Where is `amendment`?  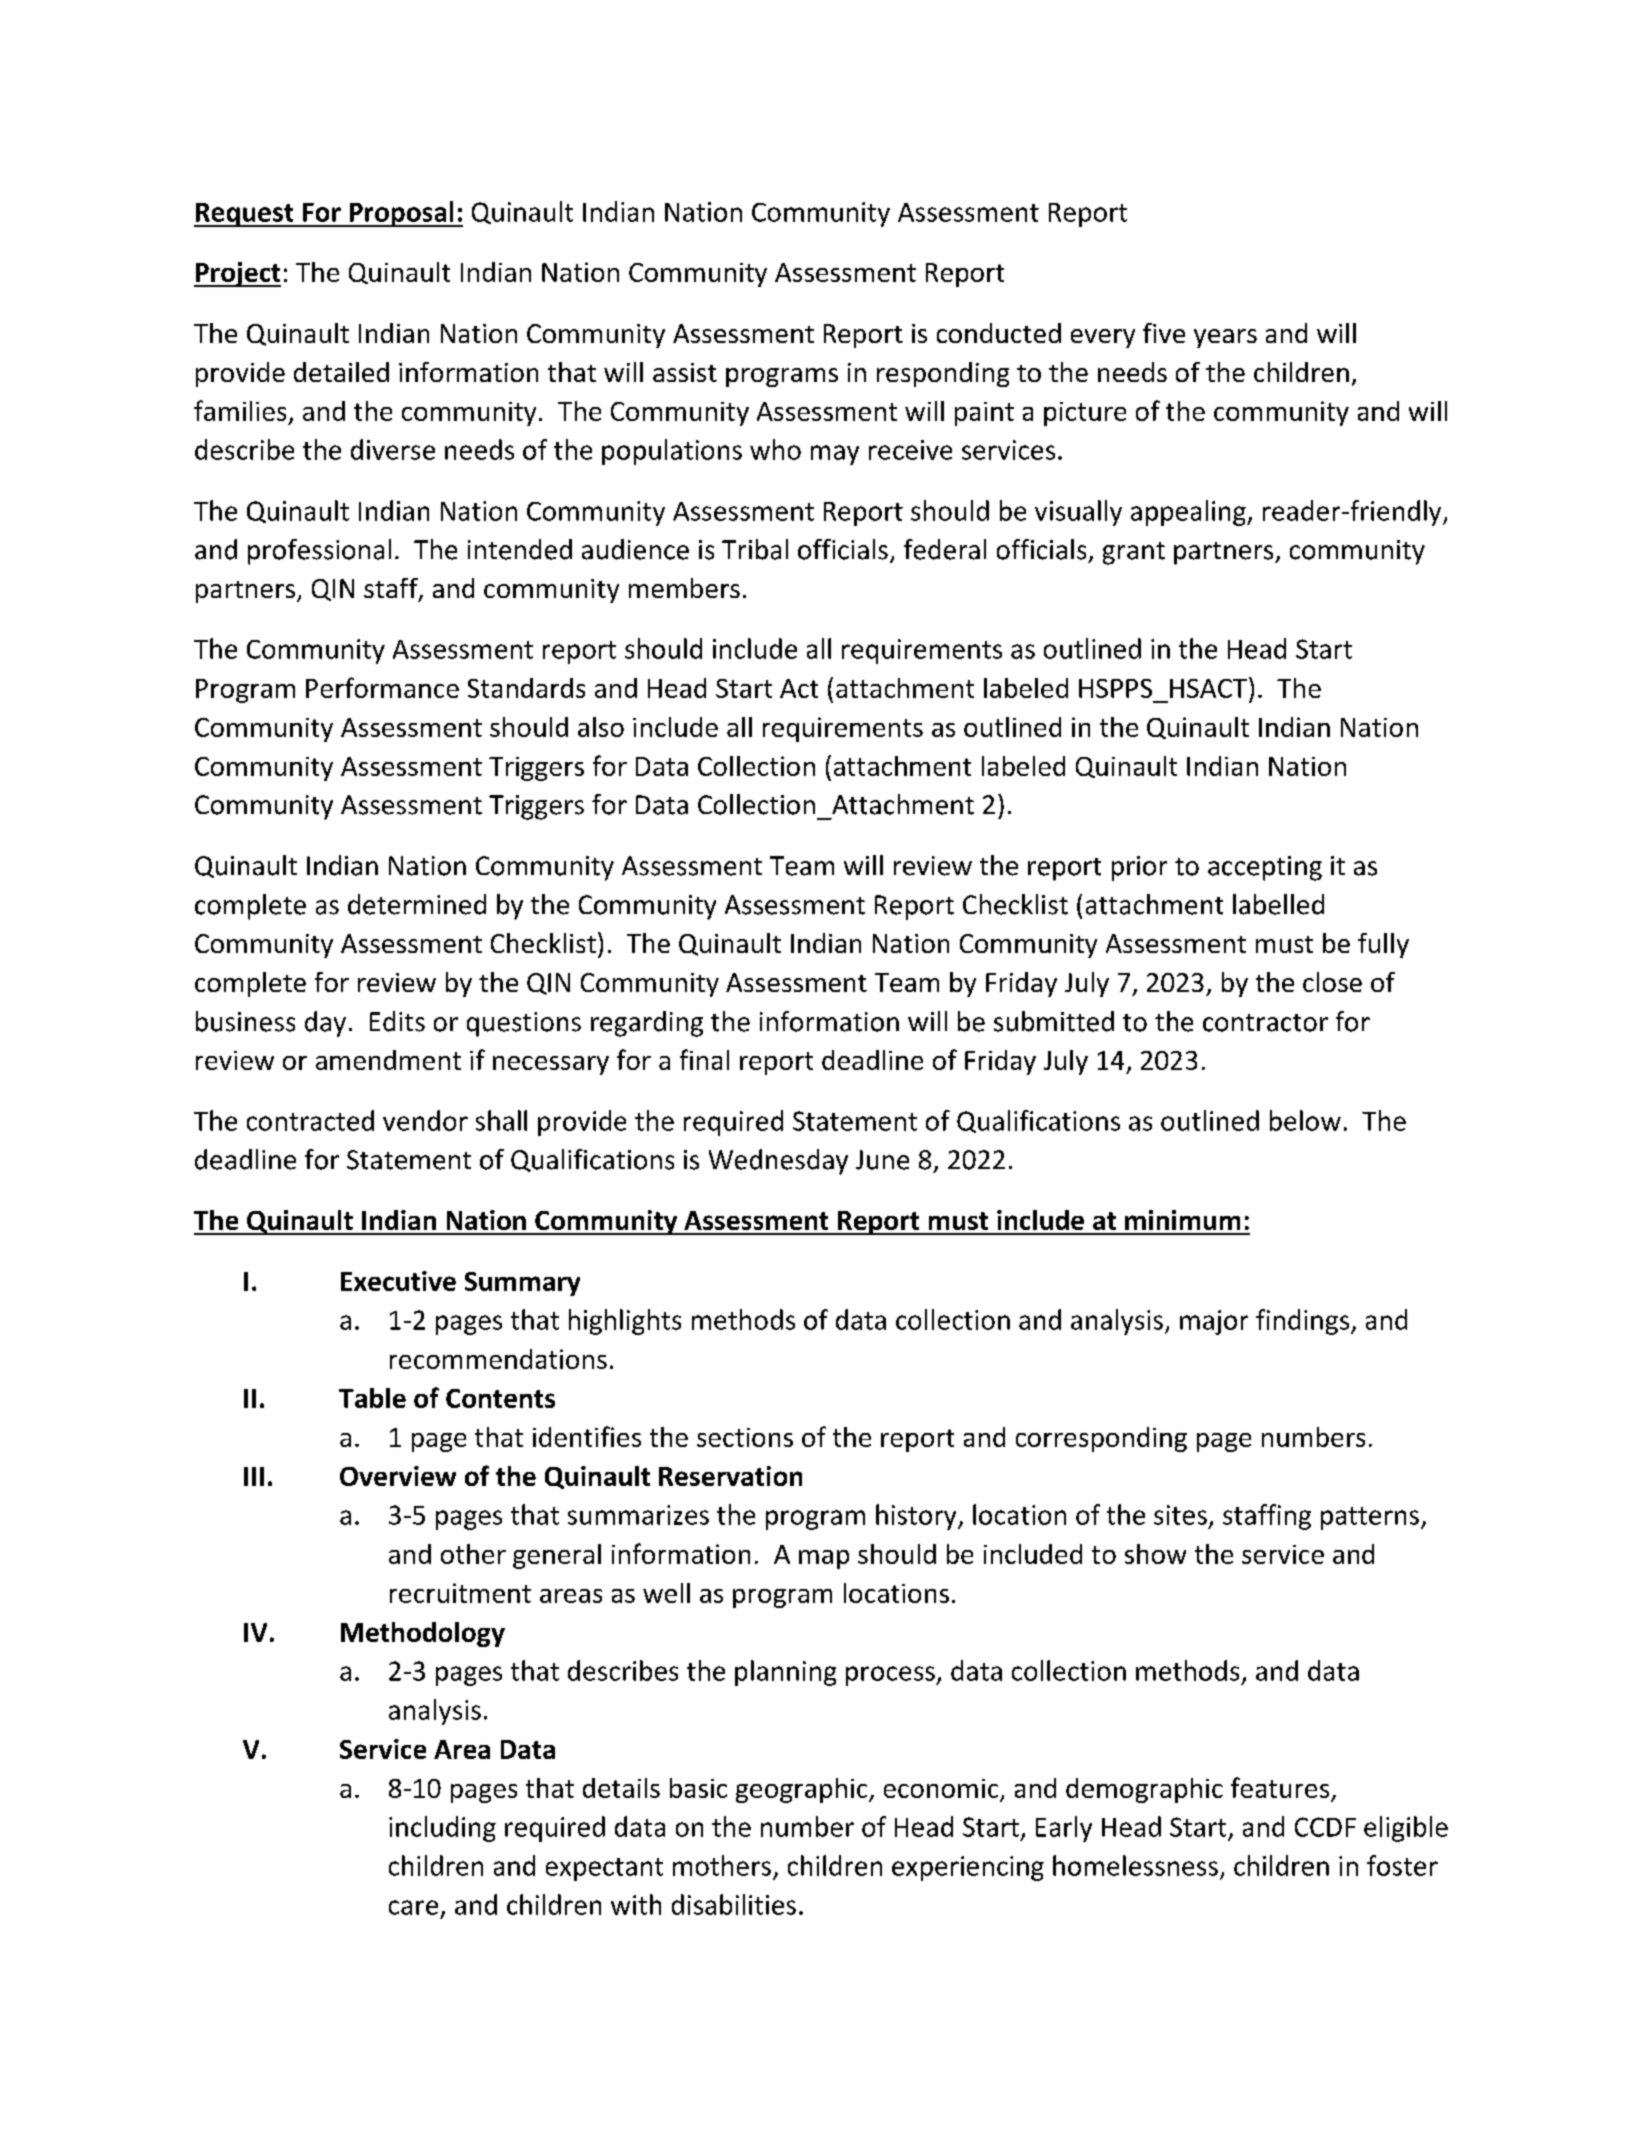 amendment is located at coordinates (388, 1060).
